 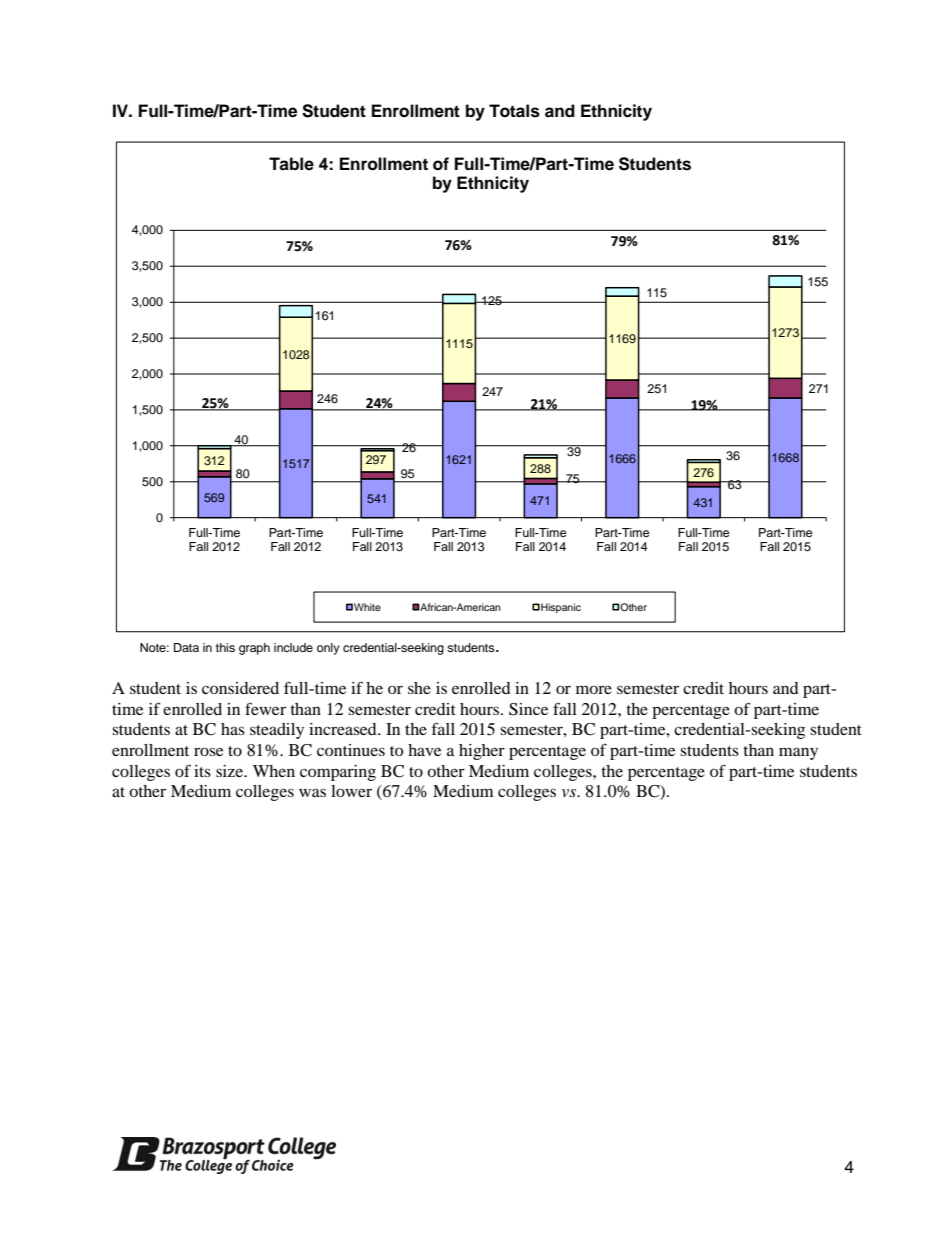 I want to click on Totals, so click(x=514, y=111).
